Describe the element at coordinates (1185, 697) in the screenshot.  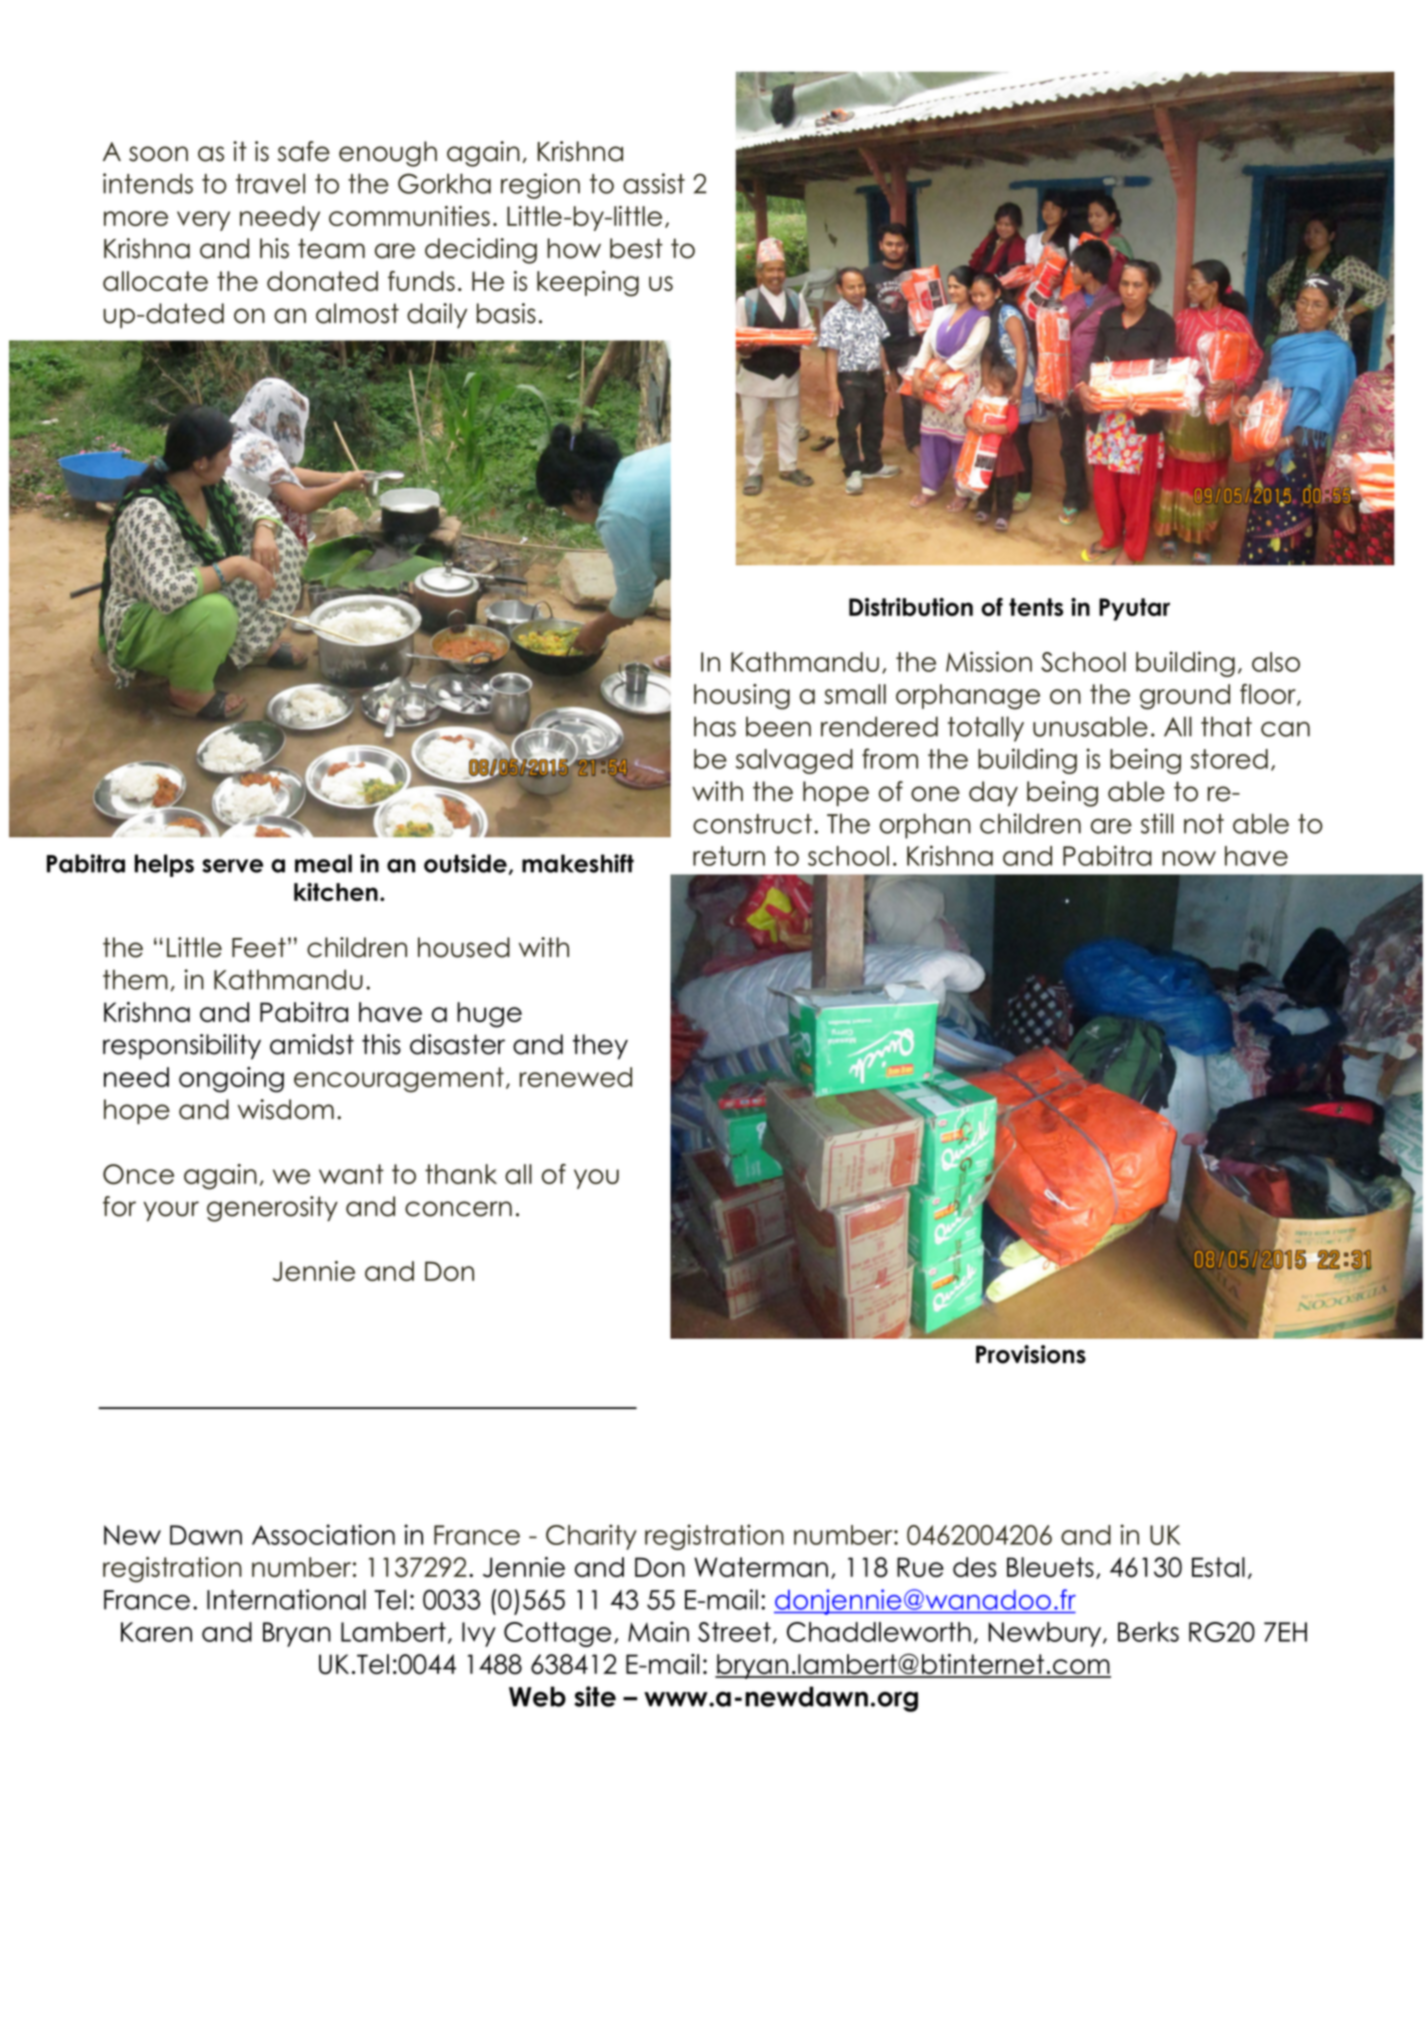
I see `ground` at that location.
